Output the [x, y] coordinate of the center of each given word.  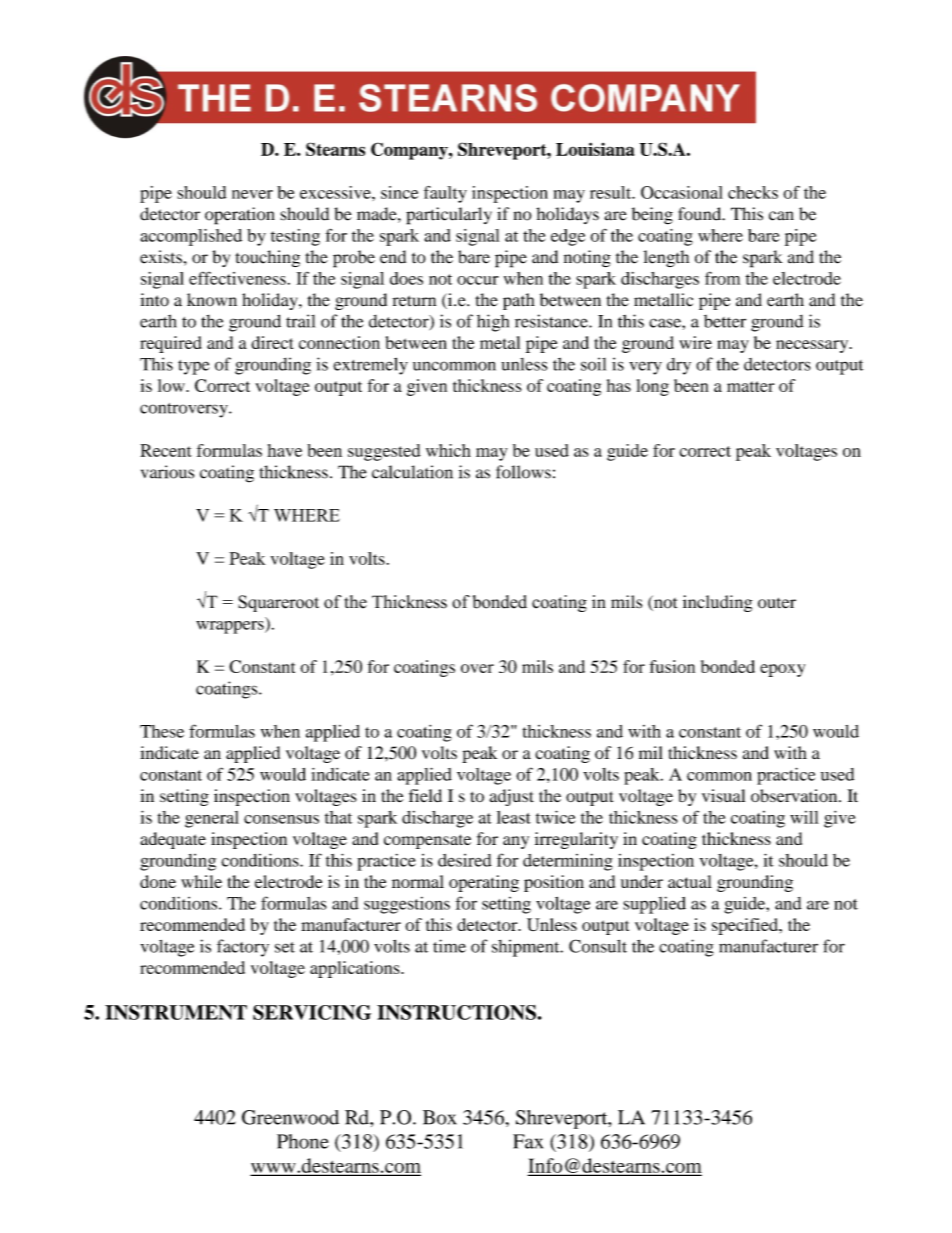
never [252, 194]
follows [523, 472]
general [212, 819]
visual [723, 796]
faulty [445, 194]
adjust [512, 797]
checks [753, 192]
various [167, 472]
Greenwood [290, 1117]
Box [440, 1117]
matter [750, 386]
